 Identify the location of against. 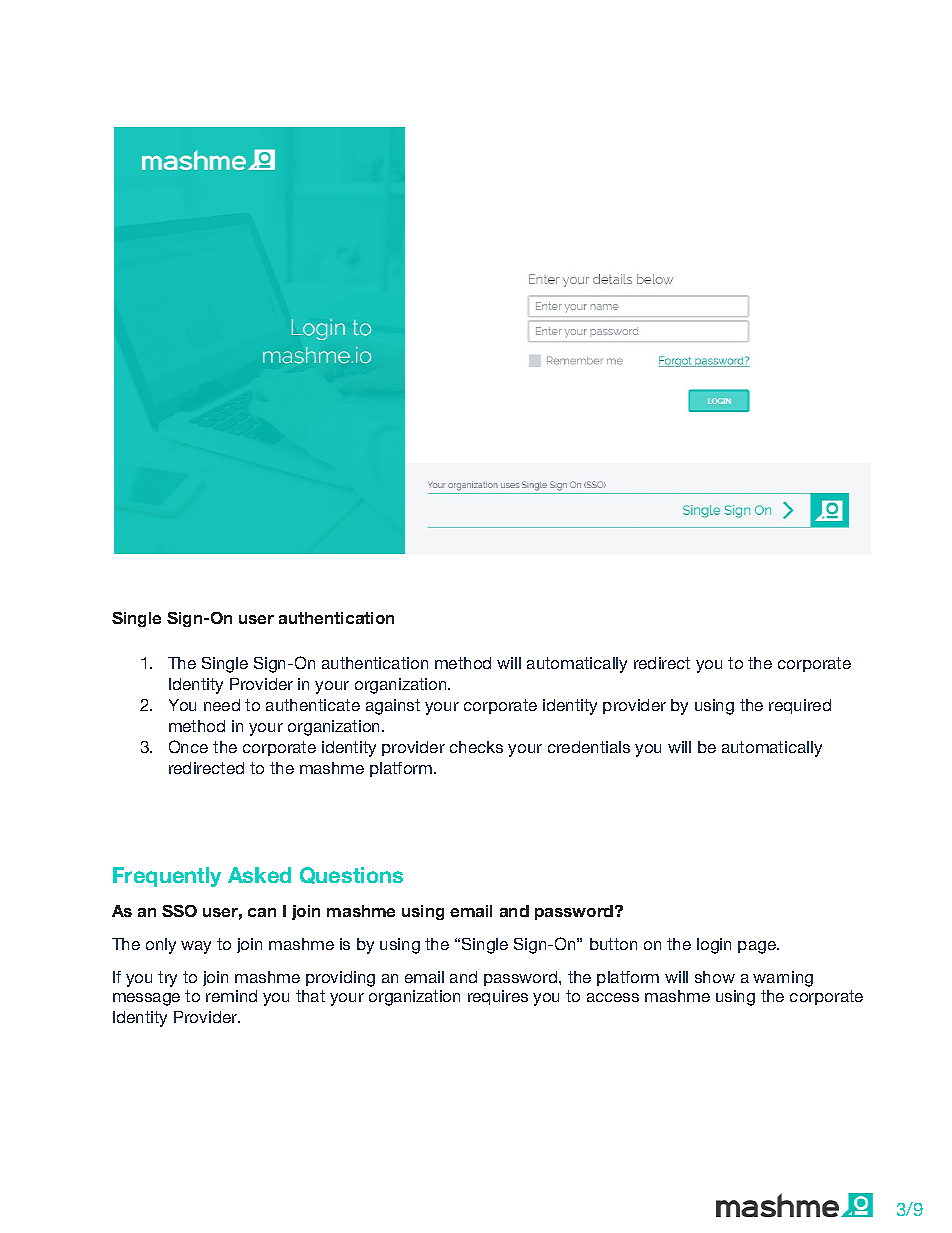
(393, 707).
